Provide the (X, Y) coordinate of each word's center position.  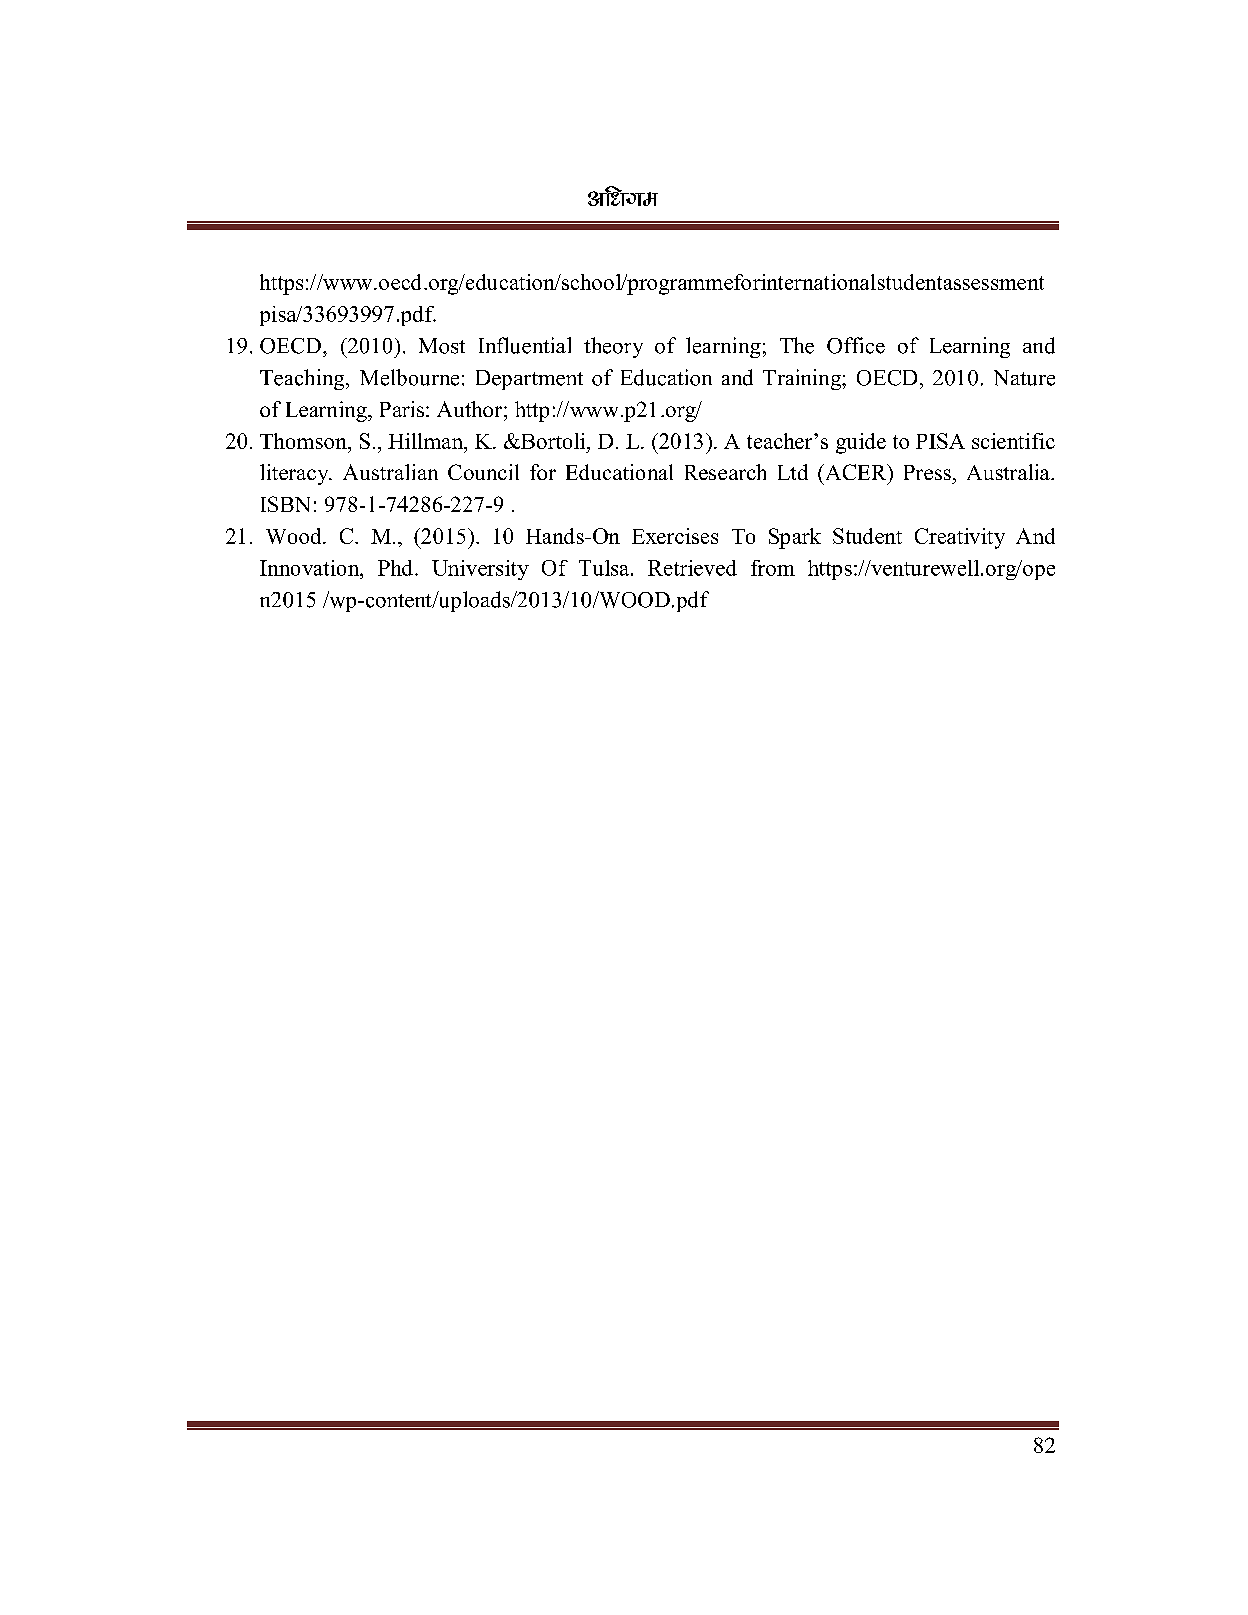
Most (442, 346)
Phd (395, 568)
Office (856, 345)
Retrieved (692, 568)
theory (613, 347)
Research (725, 472)
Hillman (427, 441)
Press (927, 472)
